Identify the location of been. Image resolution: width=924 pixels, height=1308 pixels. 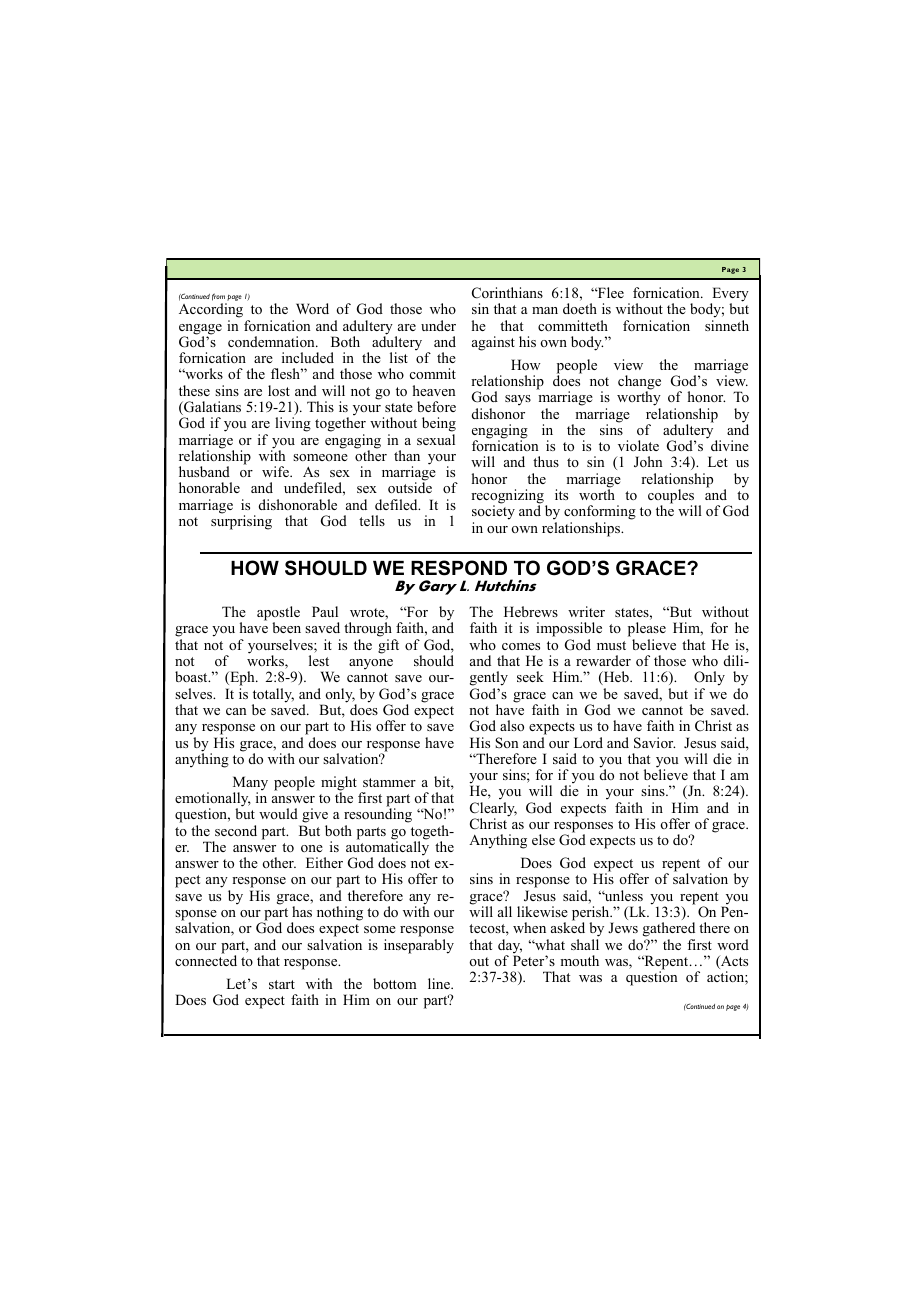
(286, 627).
